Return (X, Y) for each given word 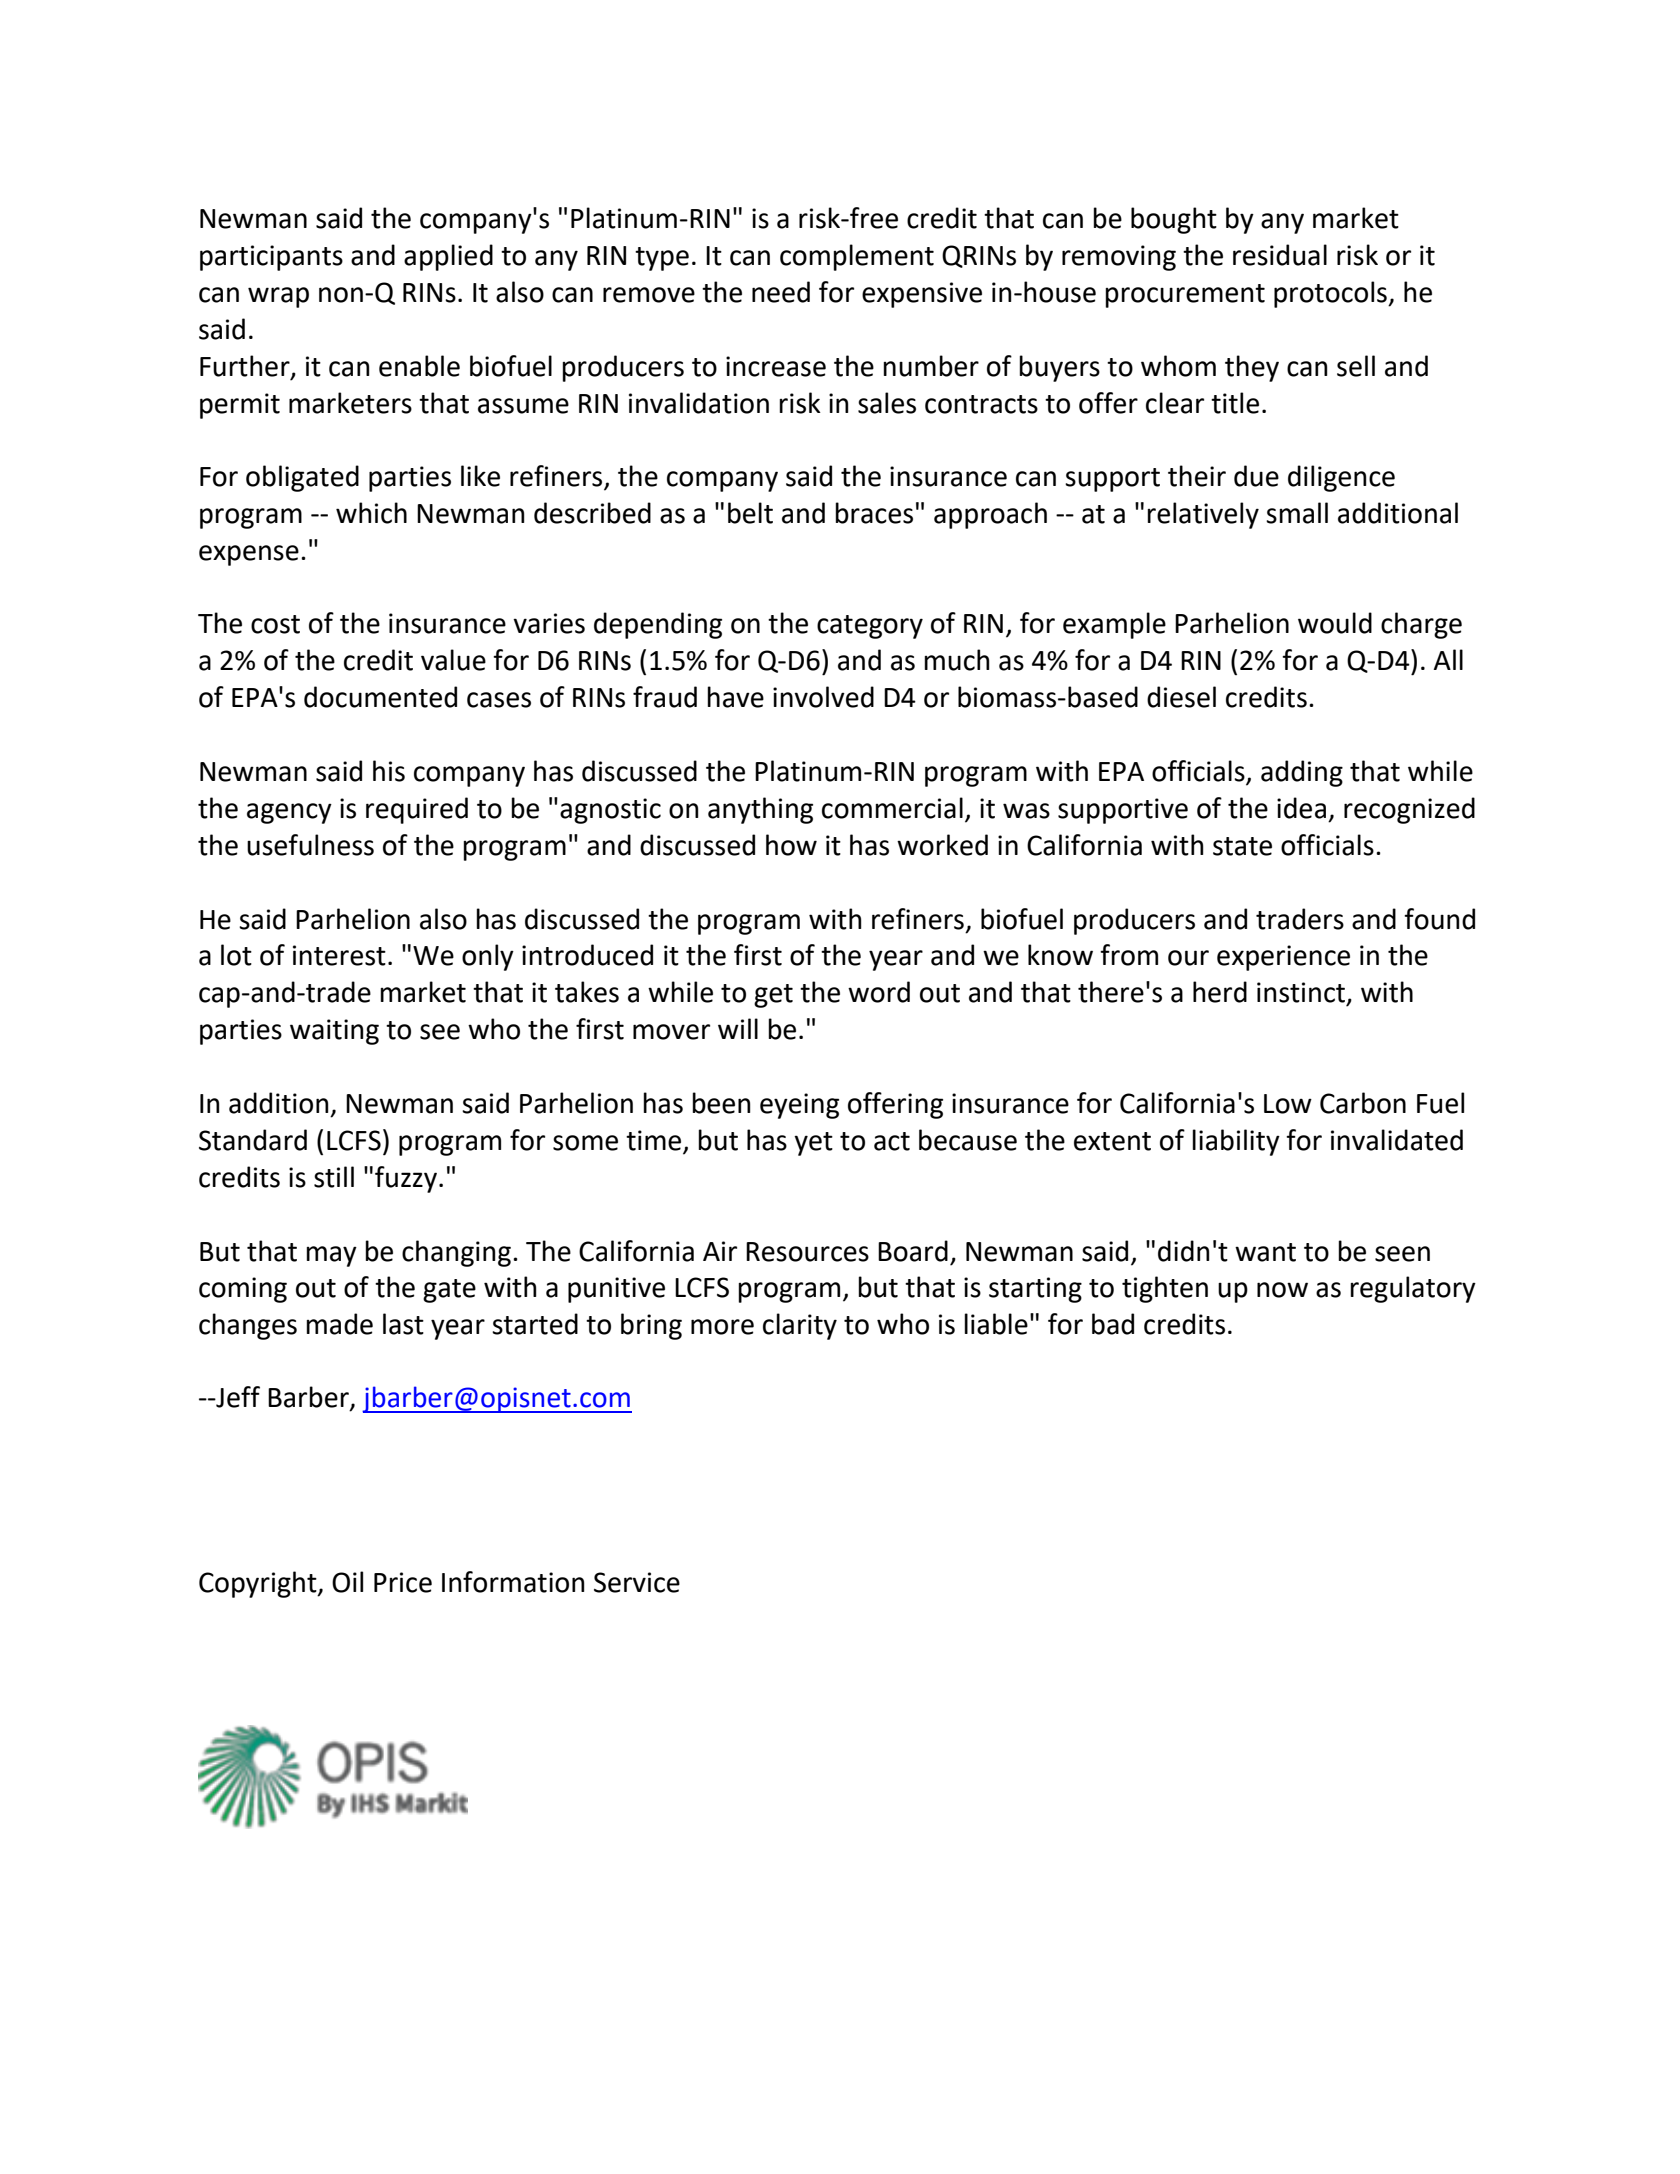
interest (339, 955)
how (791, 845)
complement (857, 257)
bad (1113, 1324)
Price (403, 1582)
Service (637, 1582)
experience (1283, 958)
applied (448, 257)
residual (1280, 255)
